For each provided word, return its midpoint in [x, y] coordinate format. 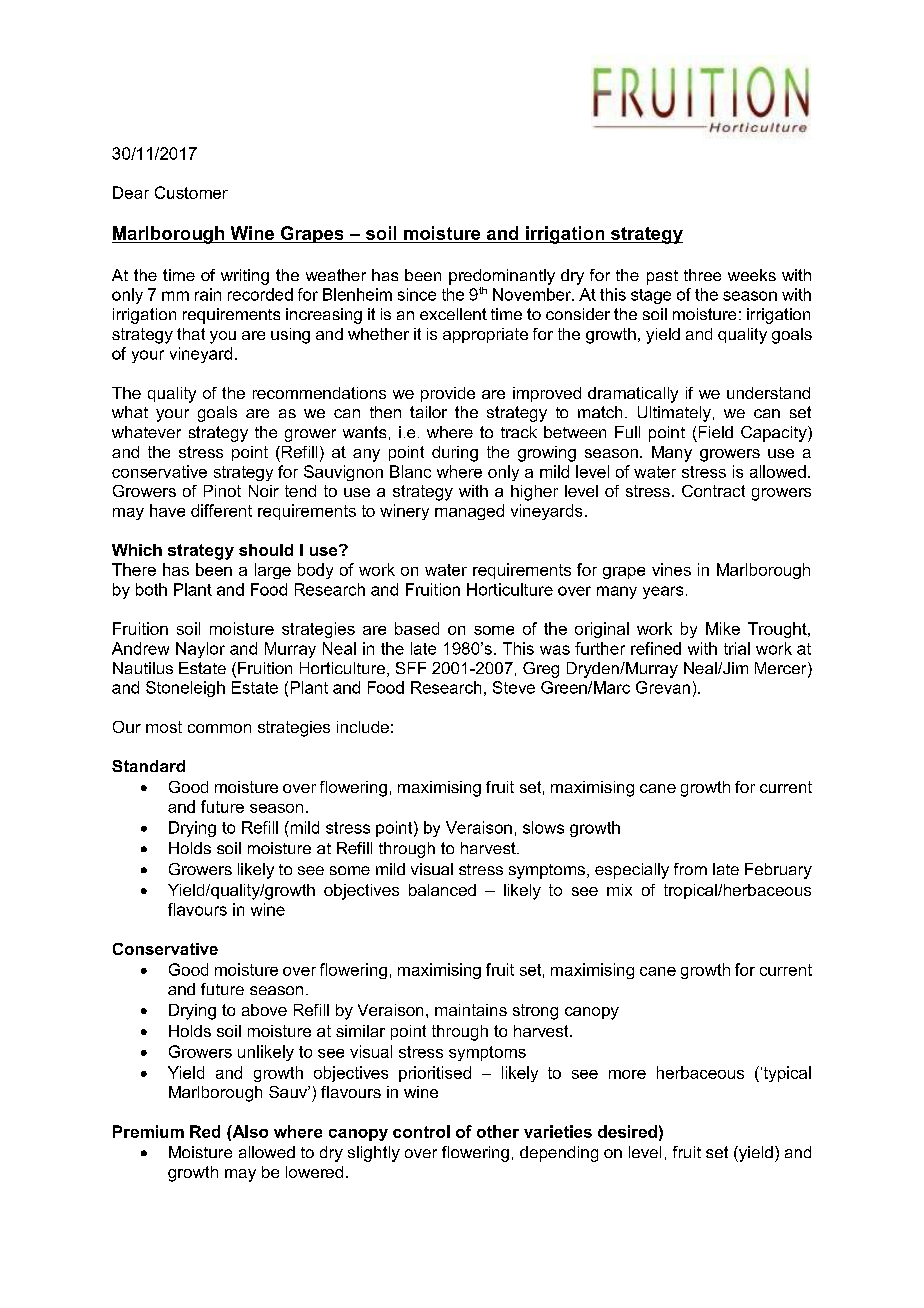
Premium [148, 1131]
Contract [713, 491]
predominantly [502, 277]
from [690, 869]
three [702, 275]
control [421, 1131]
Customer [191, 192]
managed [469, 512]
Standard [148, 766]
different [221, 510]
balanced [442, 890]
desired [627, 1131]
